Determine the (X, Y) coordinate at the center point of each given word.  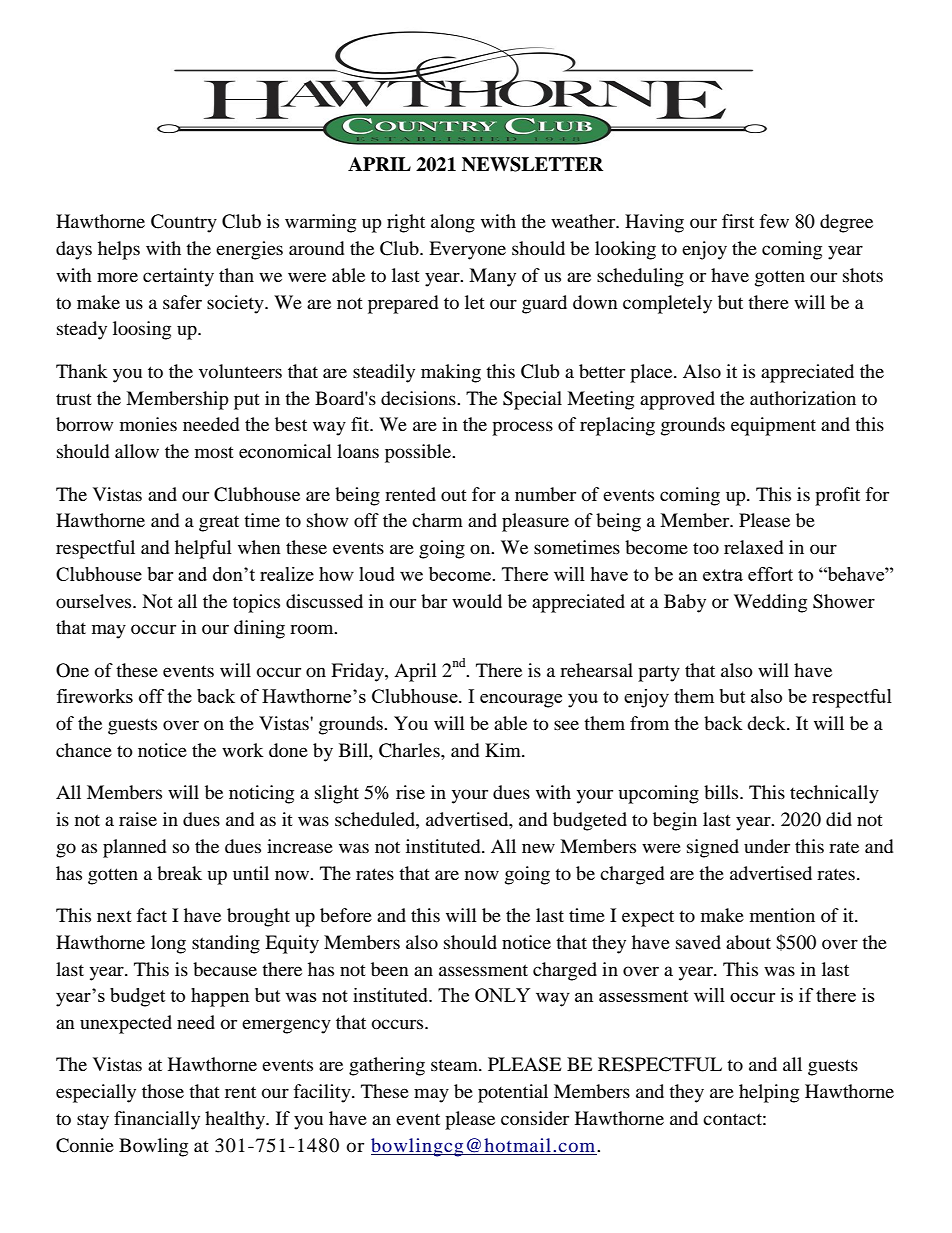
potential (513, 1093)
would (477, 601)
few (774, 221)
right (406, 223)
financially (157, 1120)
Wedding (770, 603)
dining (259, 629)
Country (184, 223)
